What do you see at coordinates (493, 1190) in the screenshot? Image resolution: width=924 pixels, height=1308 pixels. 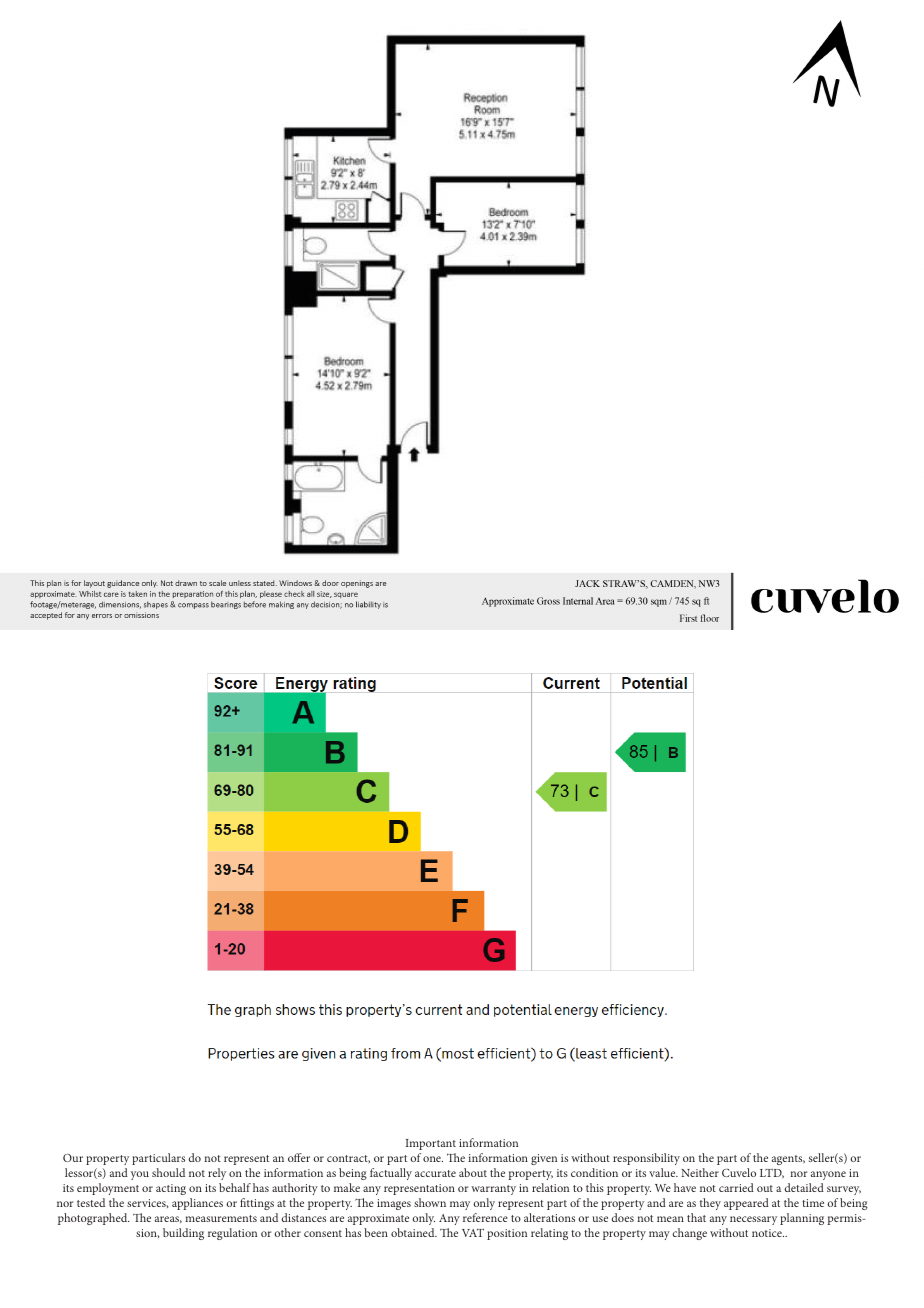 I see `warranty` at bounding box center [493, 1190].
